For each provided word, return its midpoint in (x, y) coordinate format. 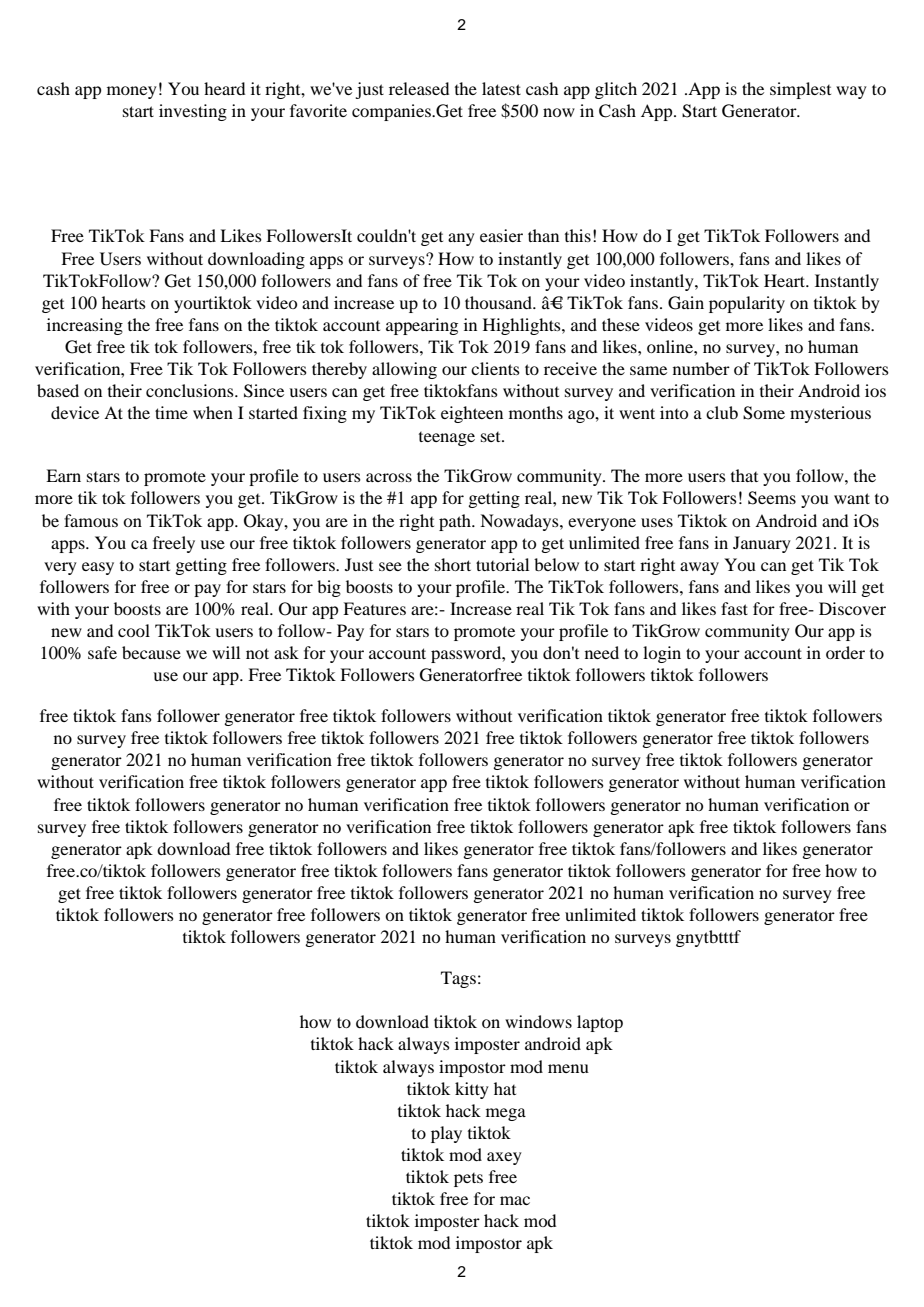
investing (193, 112)
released (419, 88)
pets (468, 1180)
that (744, 475)
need (602, 652)
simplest (800, 90)
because (151, 652)
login (662, 654)
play (446, 1134)
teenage (447, 439)
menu (568, 1068)
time (171, 412)
